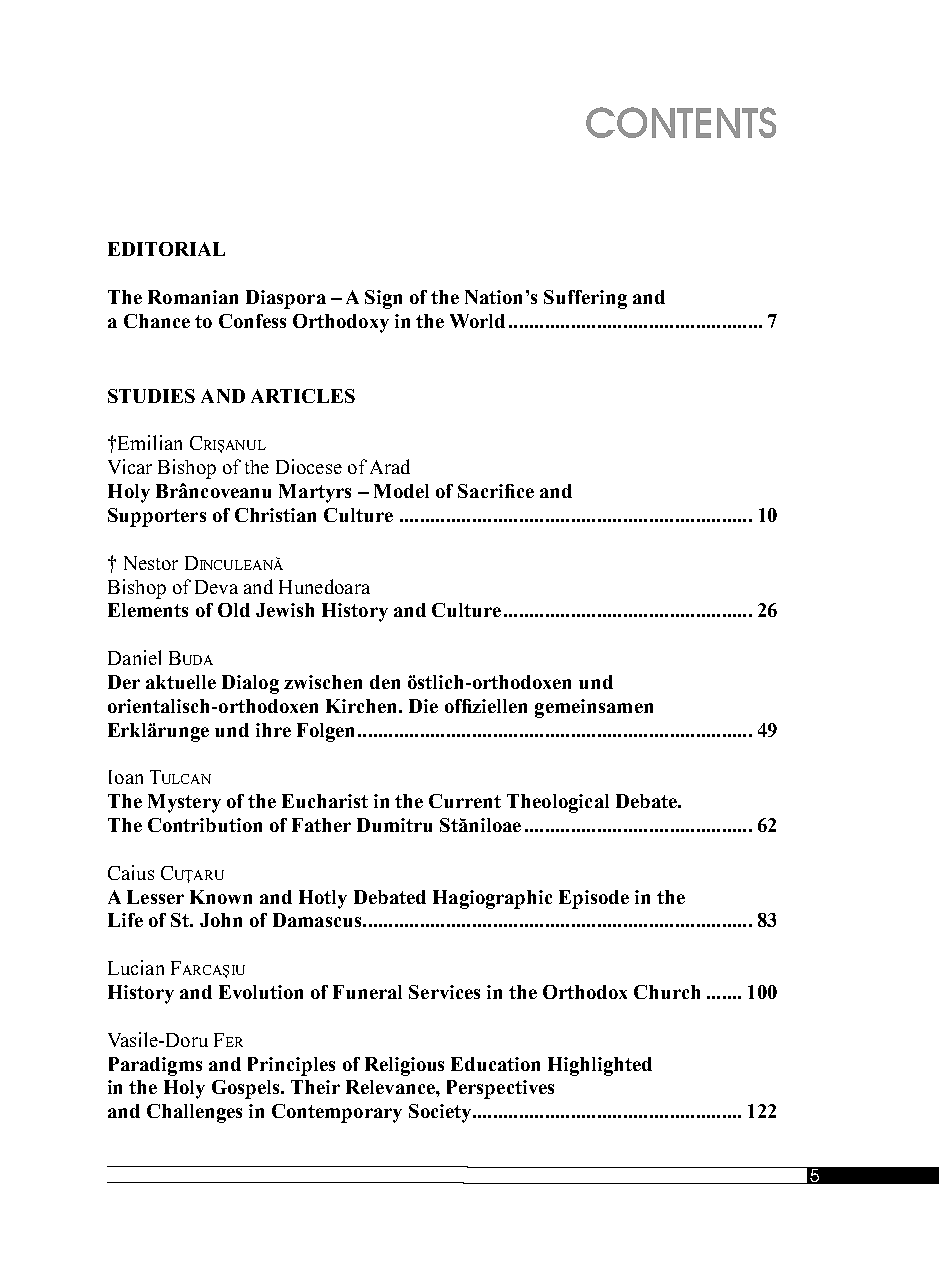 The height and width of the image is (1288, 939). What do you see at coordinates (404, 1066) in the image?
I see `Religious` at bounding box center [404, 1066].
